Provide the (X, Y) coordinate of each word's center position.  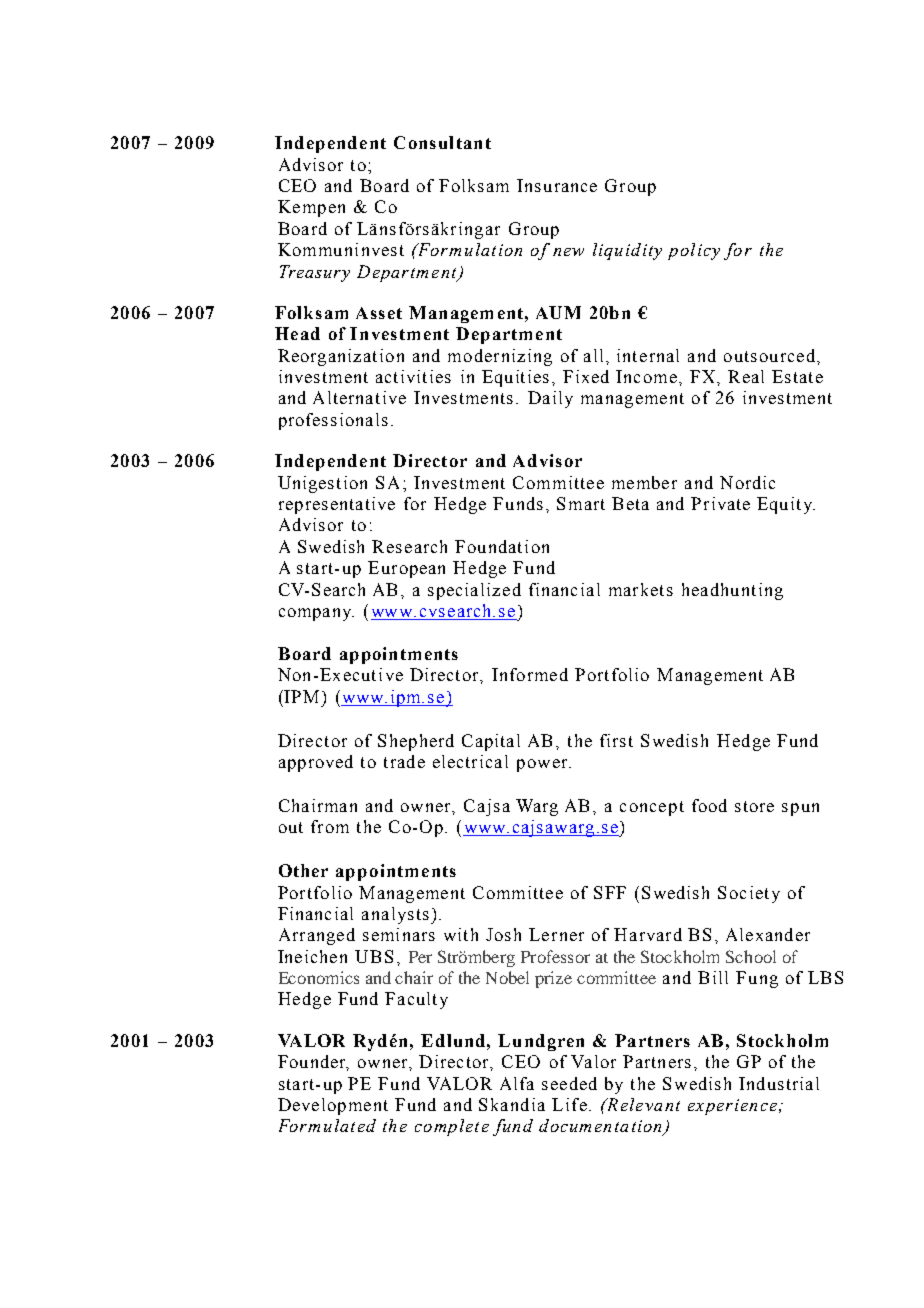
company (316, 614)
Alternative (359, 397)
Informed (530, 674)
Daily (550, 399)
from (330, 826)
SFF (610, 892)
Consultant (442, 142)
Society (749, 894)
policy (694, 251)
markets (641, 589)
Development (333, 1106)
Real (746, 376)
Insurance (557, 185)
